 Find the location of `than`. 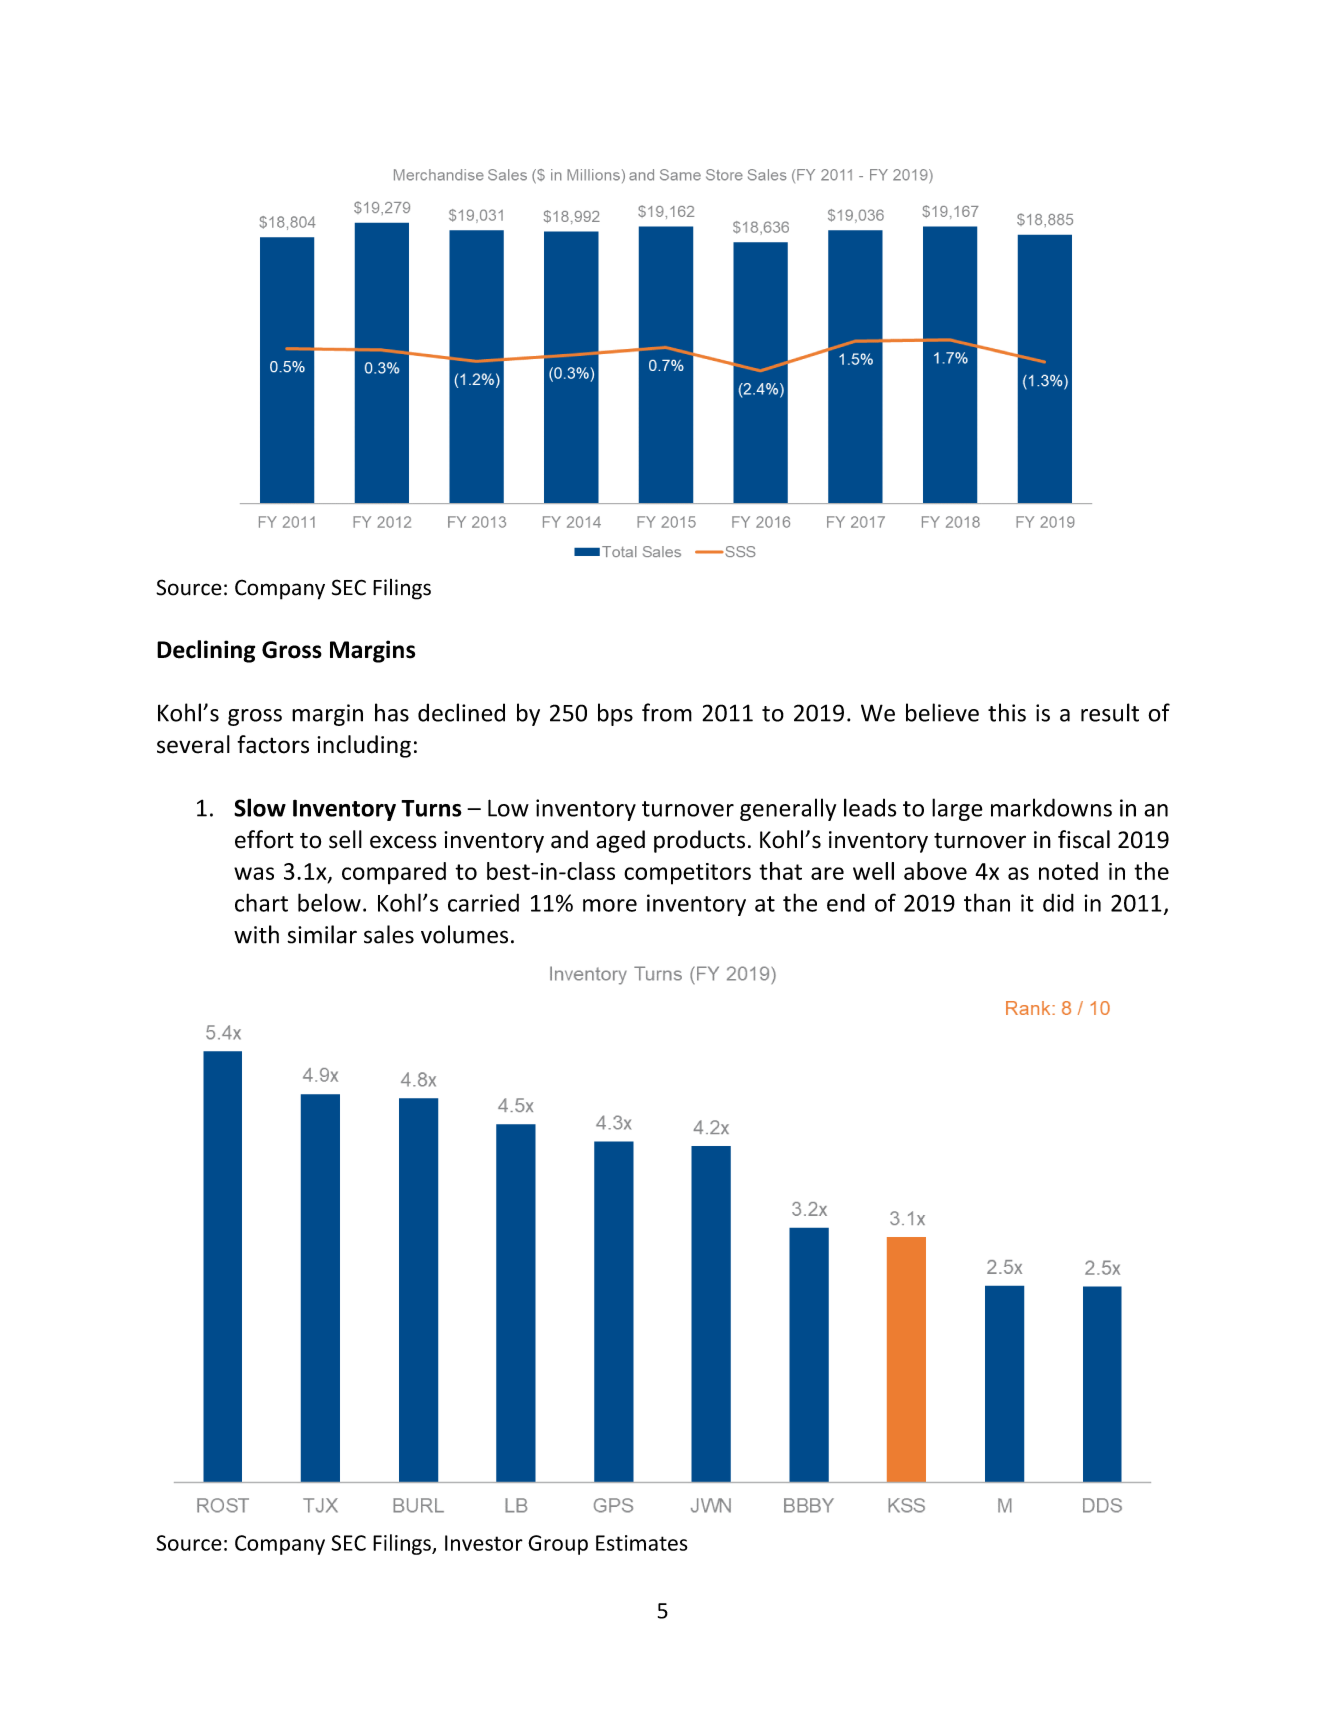

than is located at coordinates (987, 902).
